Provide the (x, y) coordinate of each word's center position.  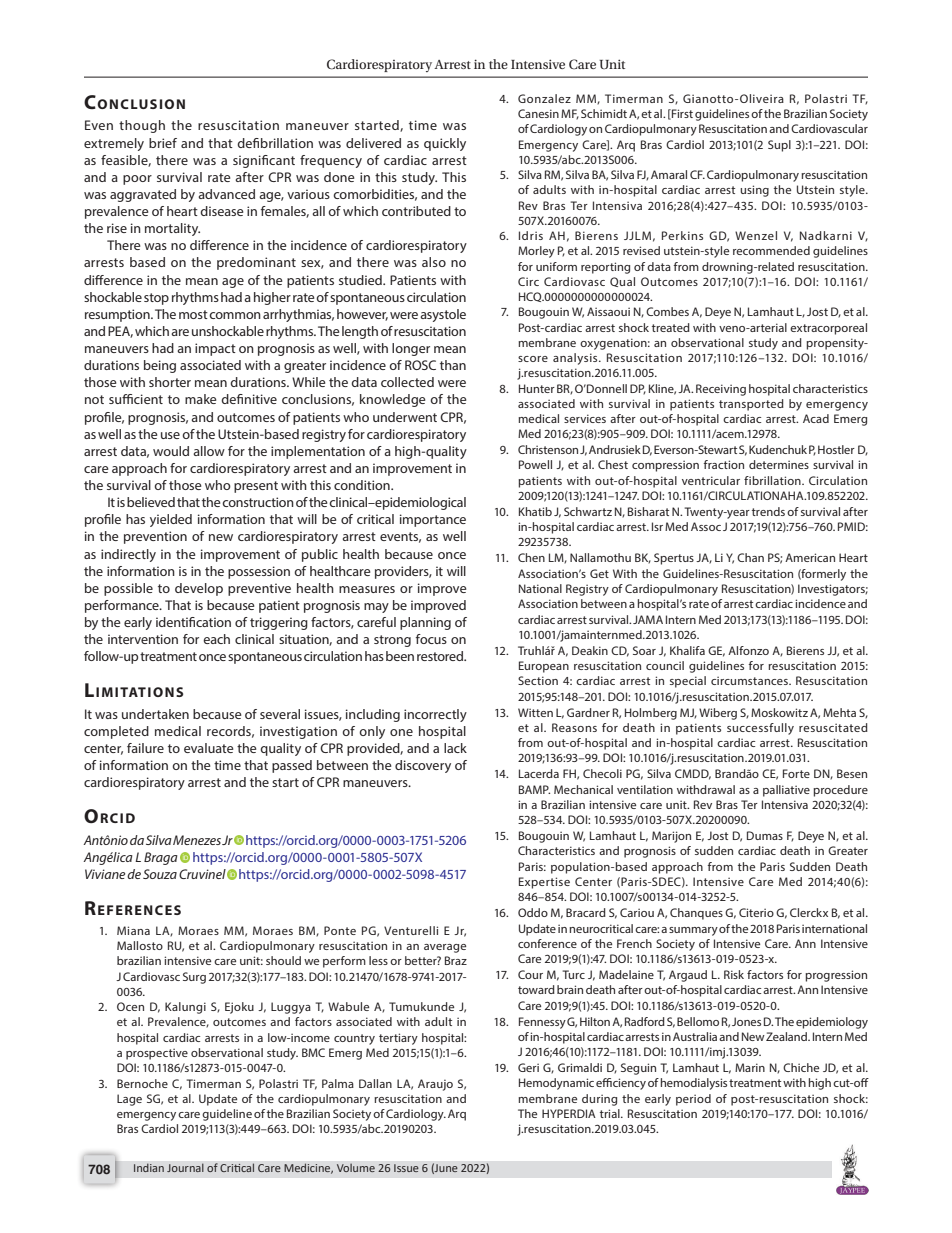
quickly (445, 144)
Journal (185, 1168)
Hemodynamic (556, 1084)
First (681, 114)
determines (779, 464)
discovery (423, 766)
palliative (786, 791)
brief (163, 143)
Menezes (197, 840)
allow (209, 451)
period (693, 1100)
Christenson (548, 449)
